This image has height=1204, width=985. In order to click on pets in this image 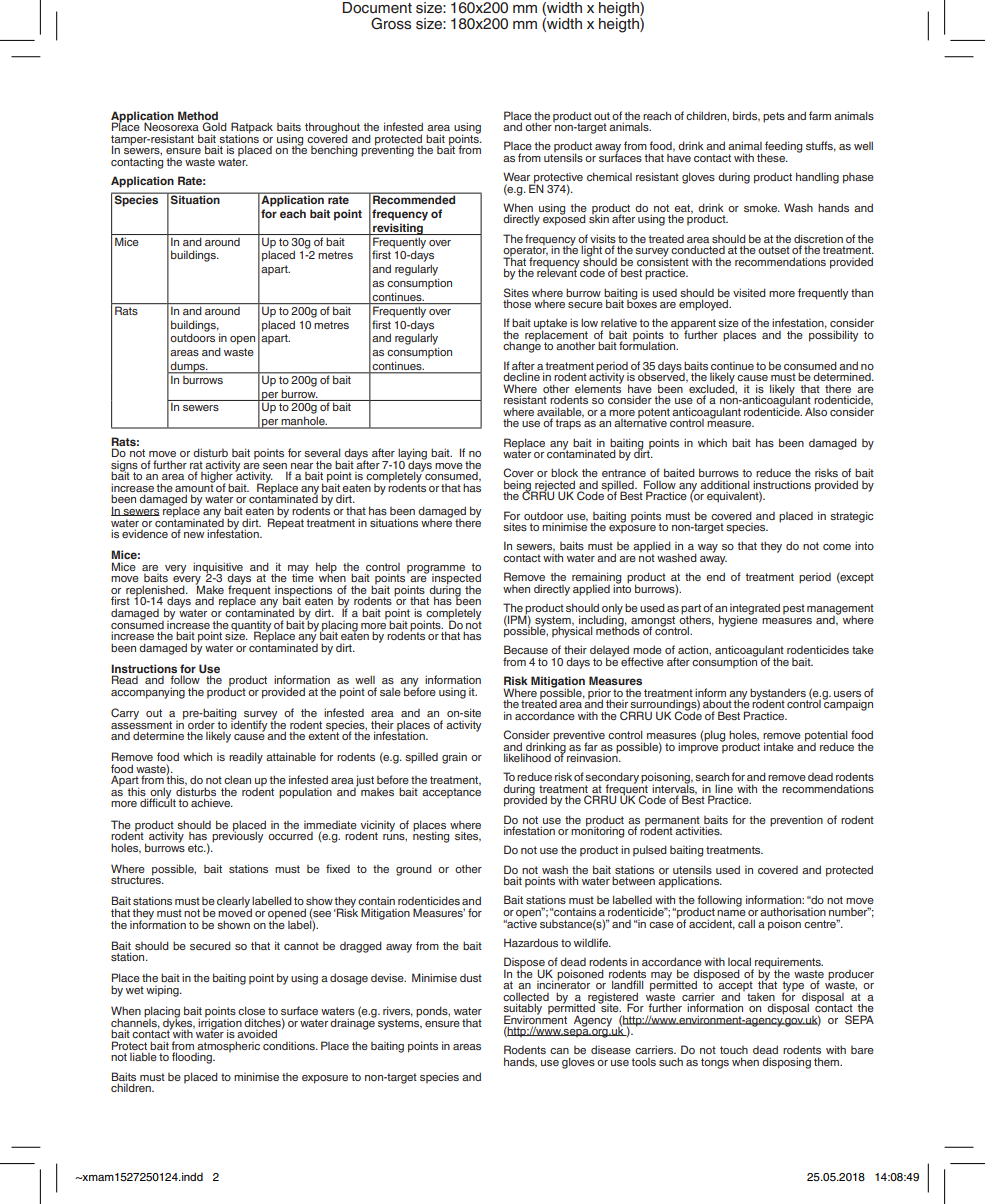, I will do `click(774, 117)`.
